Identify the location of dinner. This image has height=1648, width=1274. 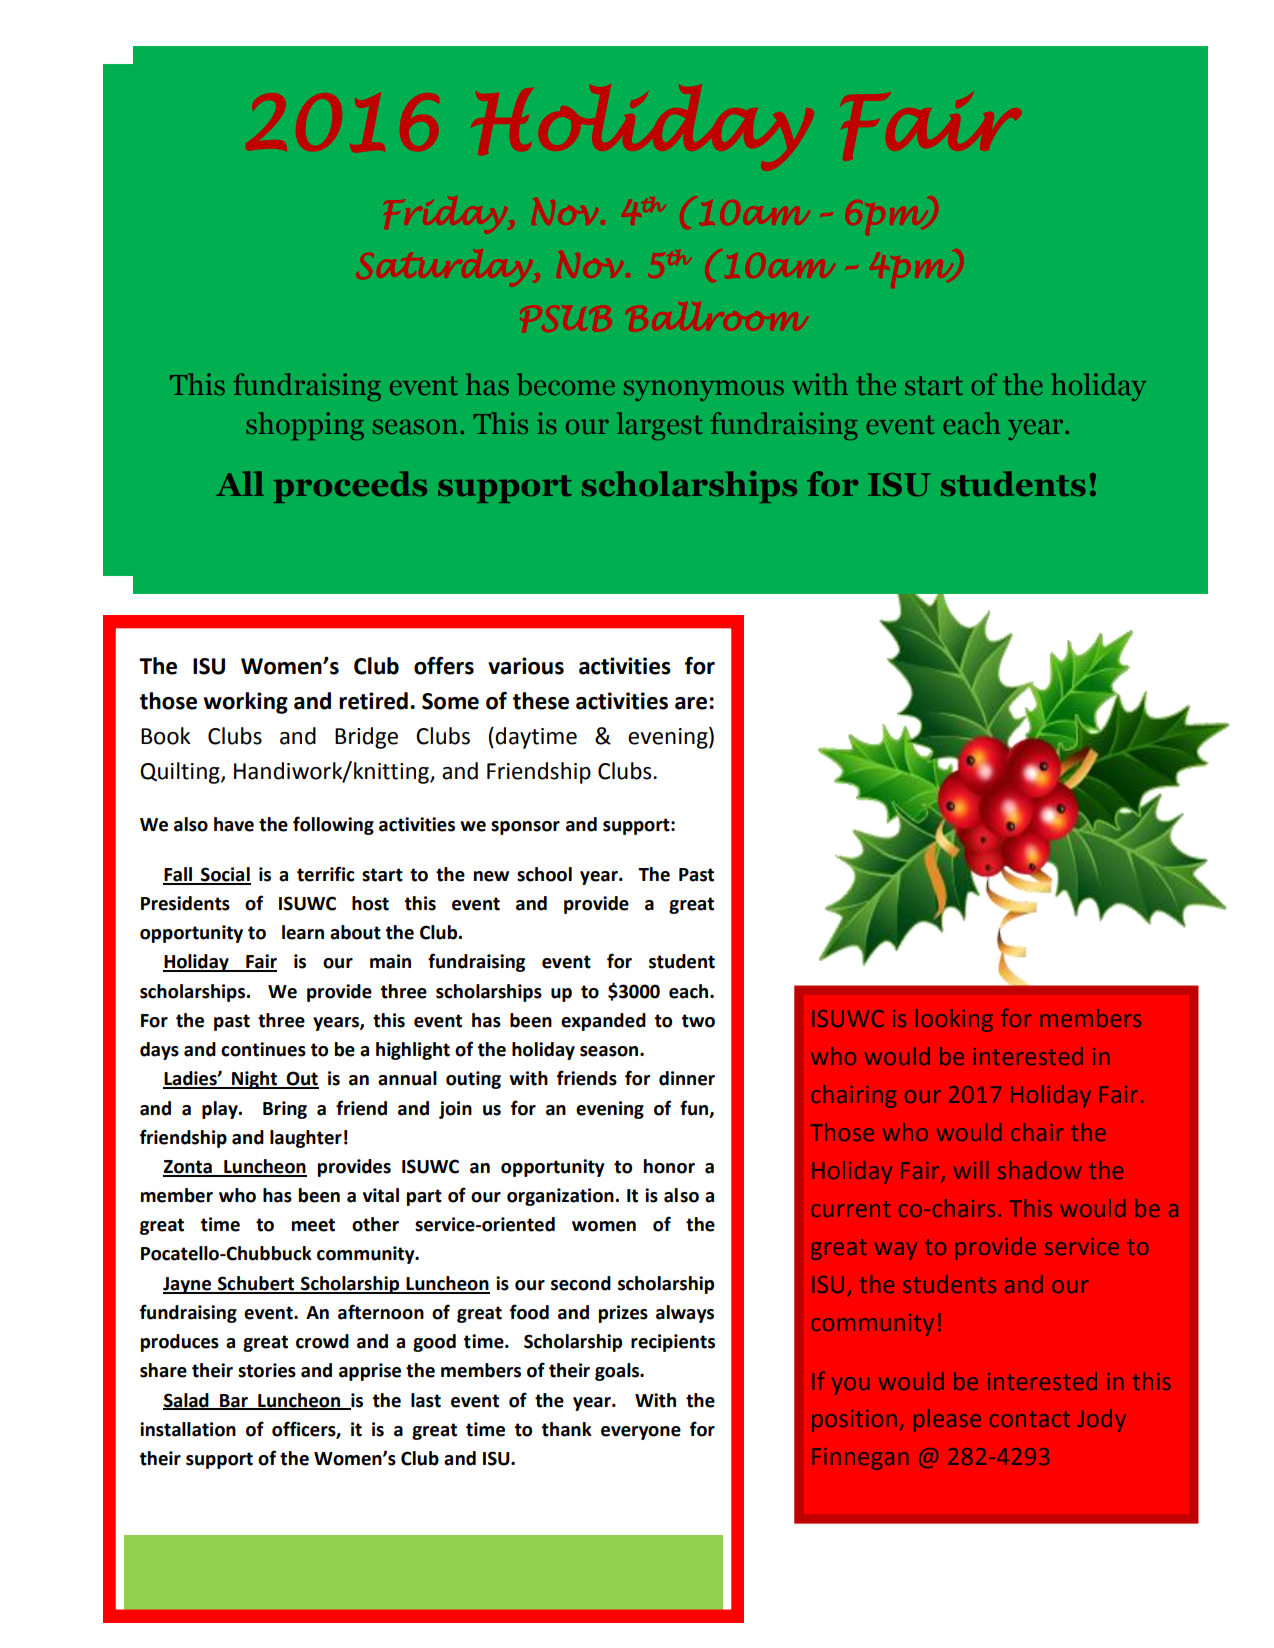
(687, 1078).
